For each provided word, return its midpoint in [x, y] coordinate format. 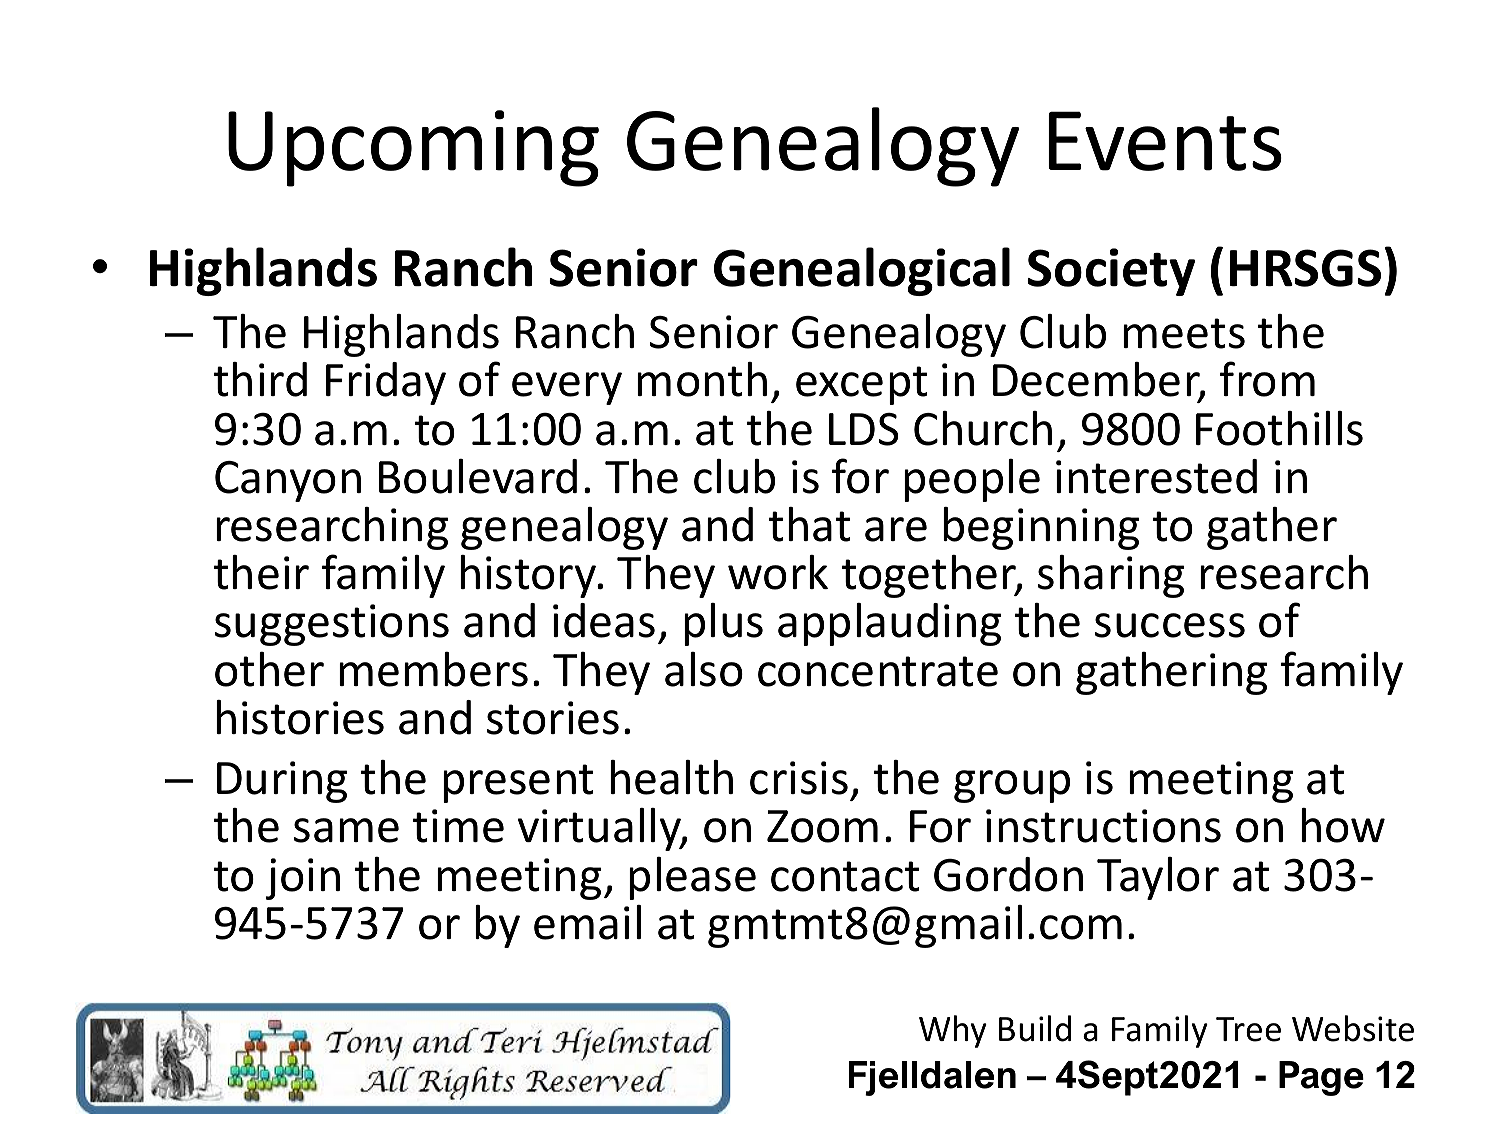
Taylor [1158, 878]
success [1170, 625]
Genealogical [862, 271]
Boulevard [478, 476]
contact [845, 876]
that [810, 524]
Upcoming [413, 148]
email [587, 922]
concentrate [878, 671]
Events [1165, 141]
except [862, 385]
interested [1156, 476]
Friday [386, 383]
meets [1184, 333]
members [433, 669]
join [303, 879]
